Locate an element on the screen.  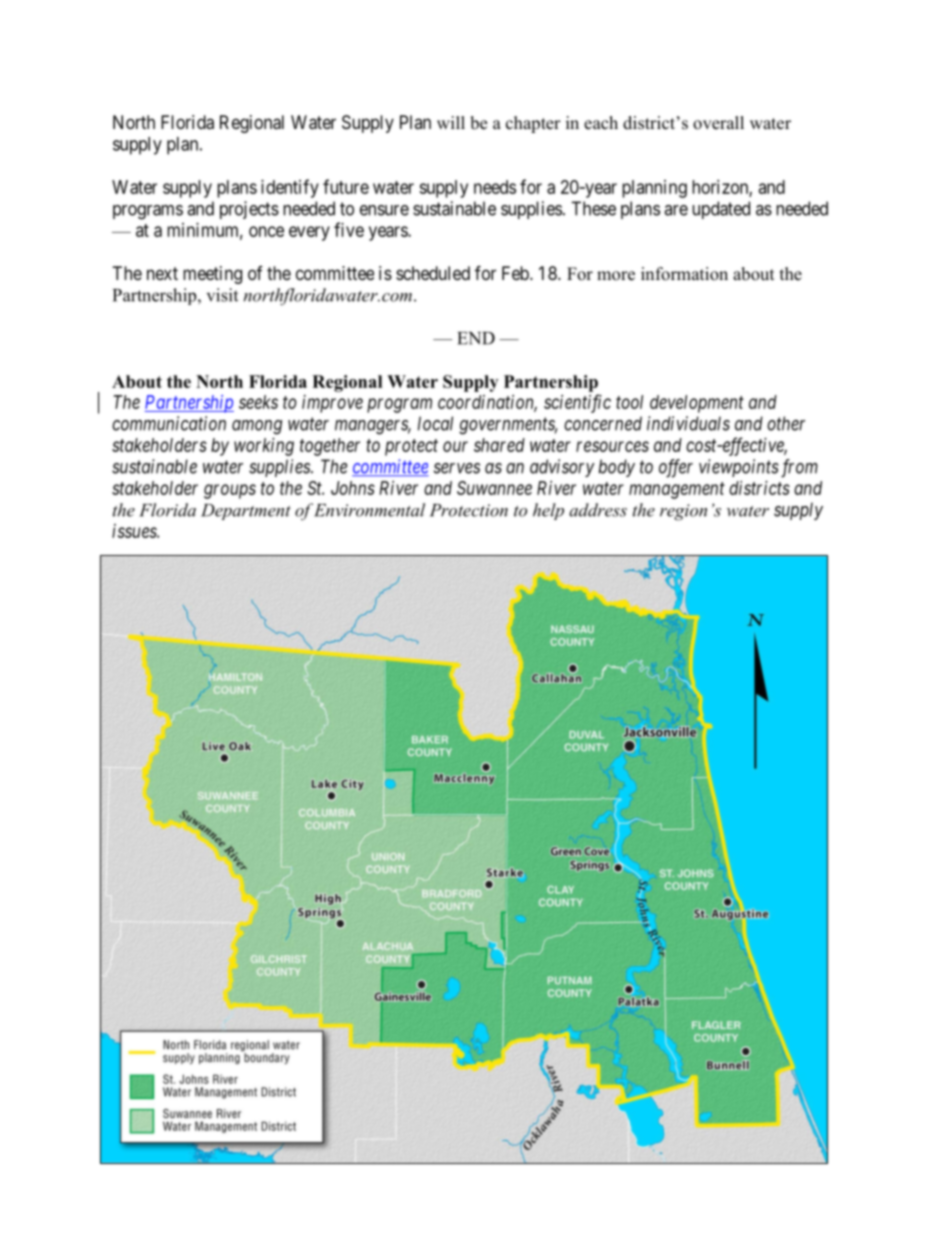
identify is located at coordinates (290, 188).
